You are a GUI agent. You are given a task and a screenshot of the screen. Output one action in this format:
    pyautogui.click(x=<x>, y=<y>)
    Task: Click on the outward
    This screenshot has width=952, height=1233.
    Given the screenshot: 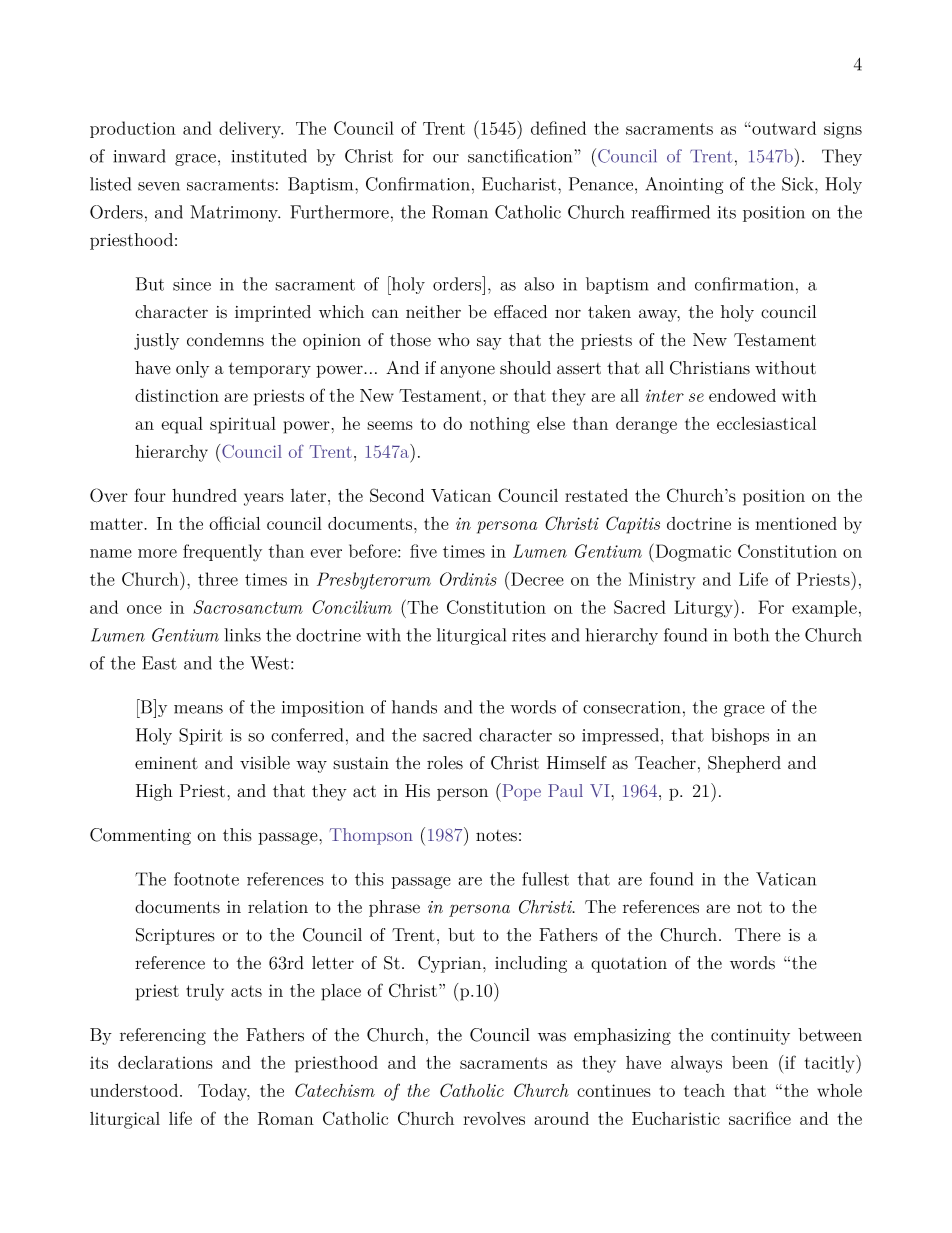 What is the action you would take?
    pyautogui.click(x=783, y=128)
